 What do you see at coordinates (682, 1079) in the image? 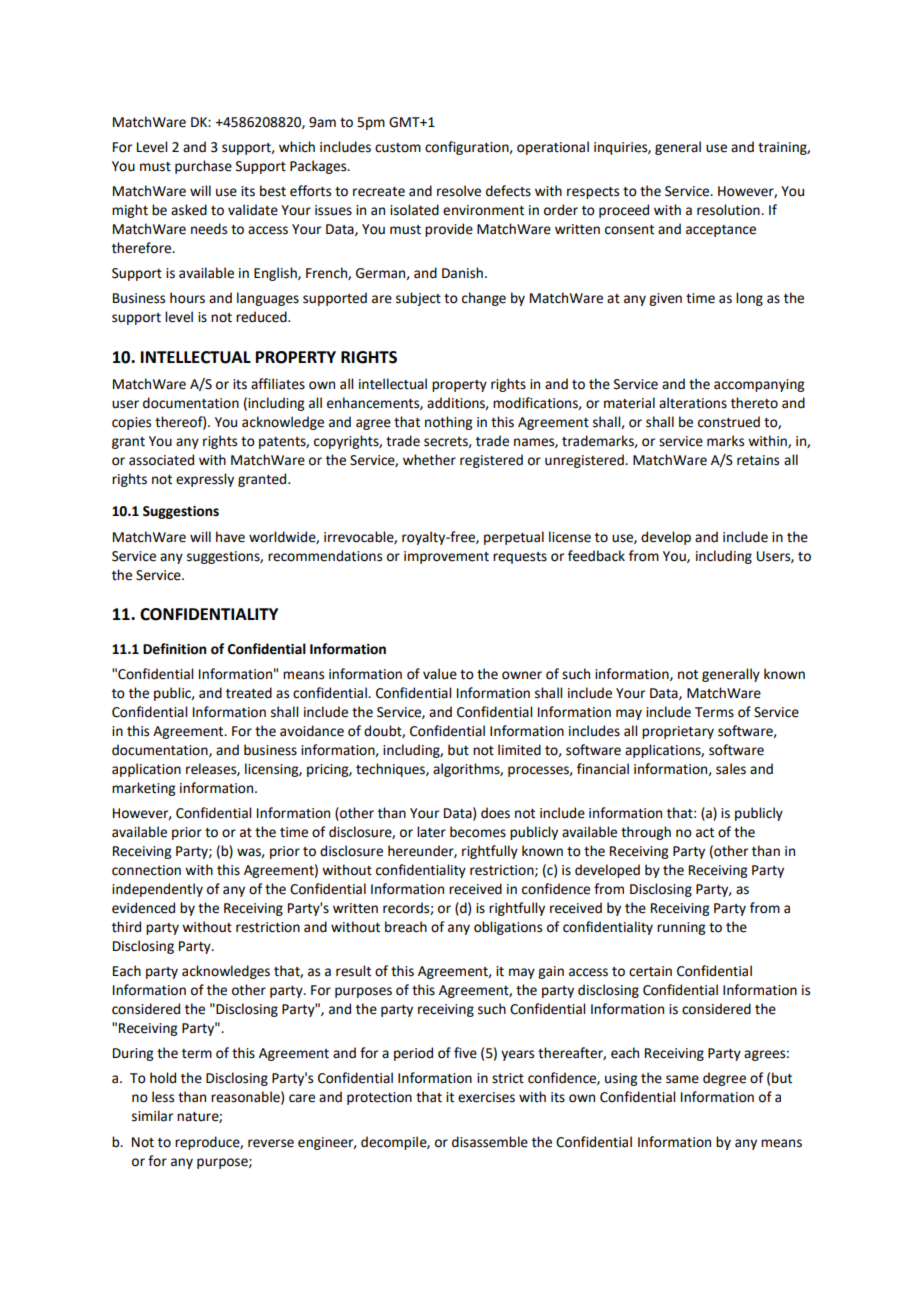
I see `same` at bounding box center [682, 1079].
